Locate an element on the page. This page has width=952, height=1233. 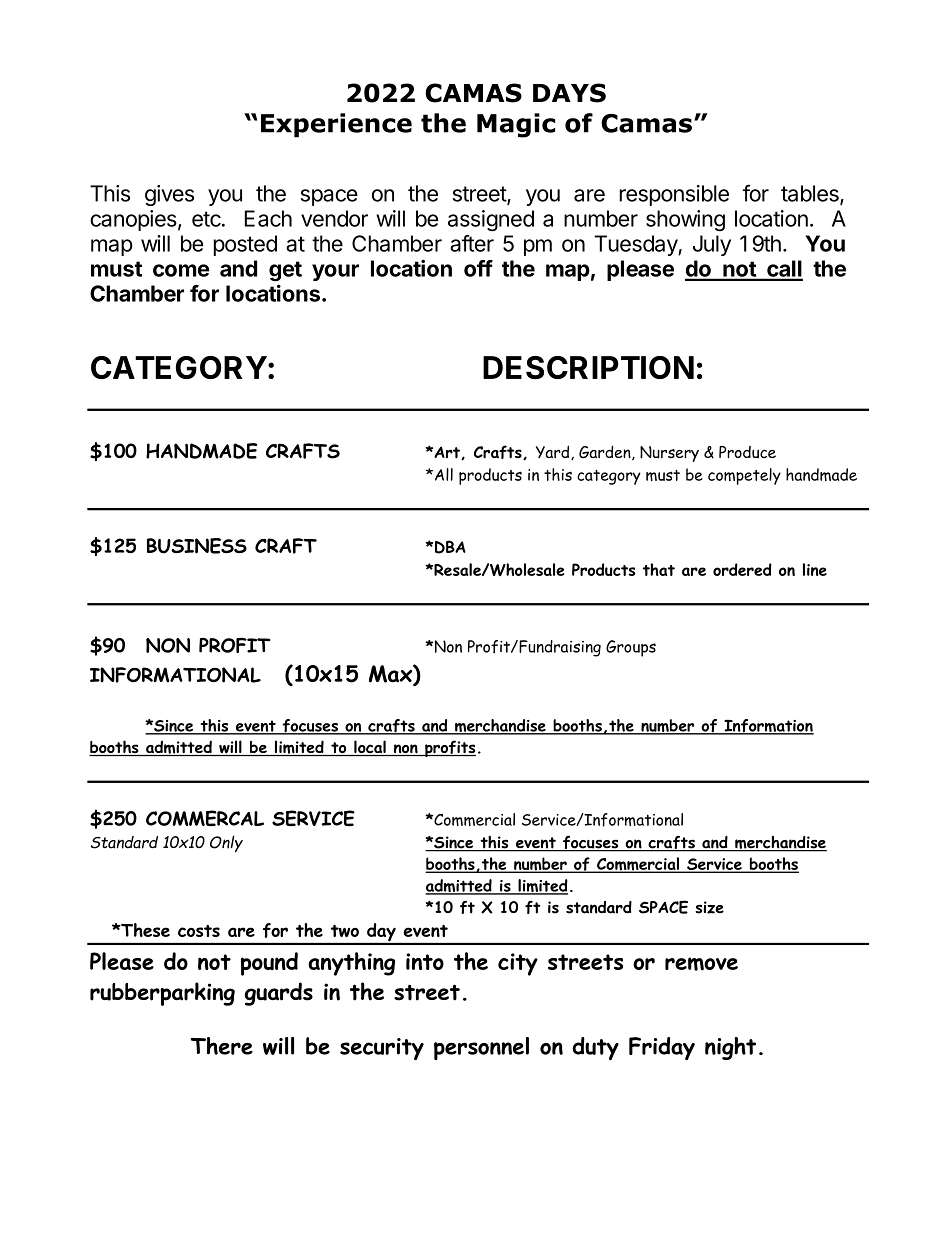
Magic is located at coordinates (516, 125).
